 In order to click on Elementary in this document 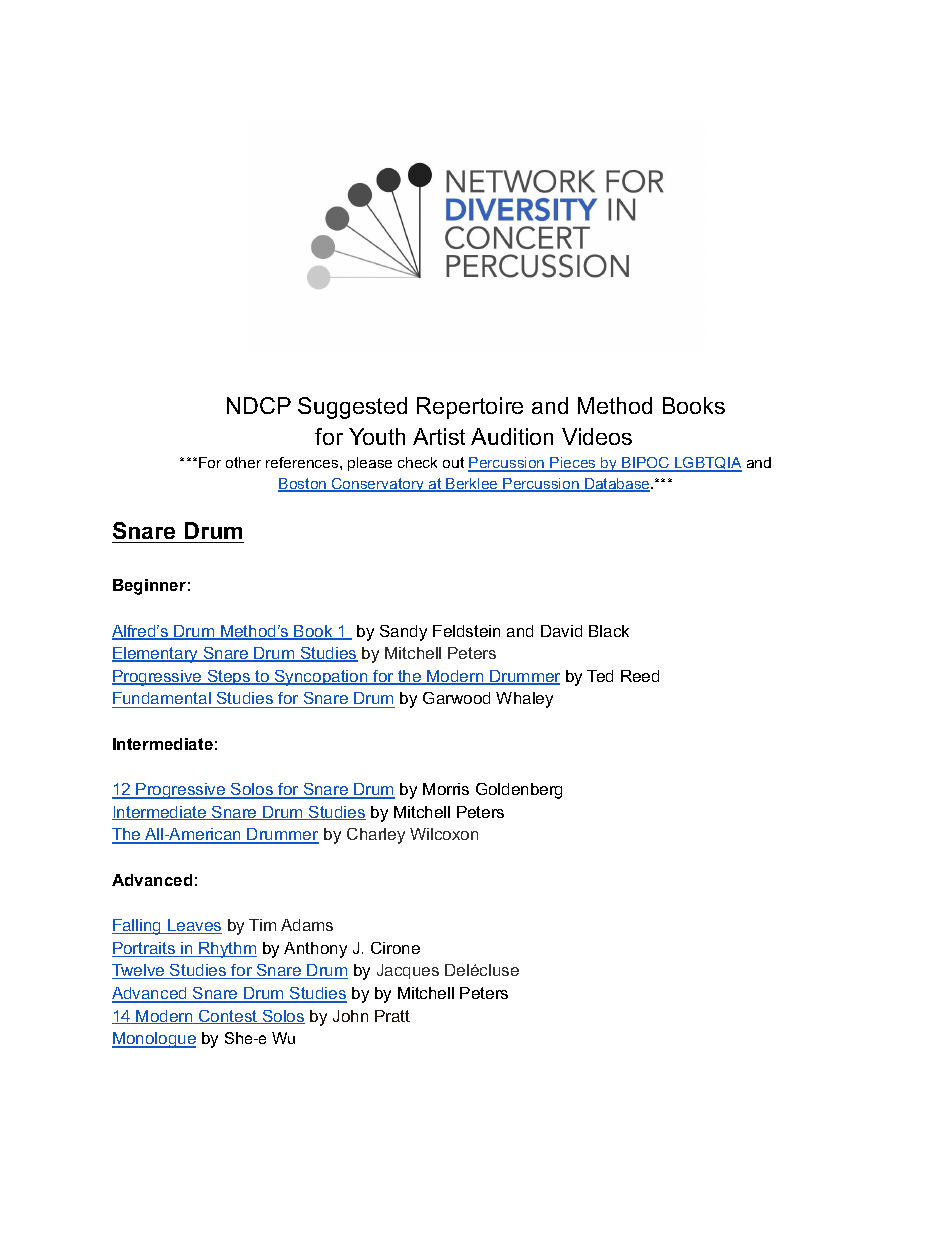, I will do `click(156, 655)`.
